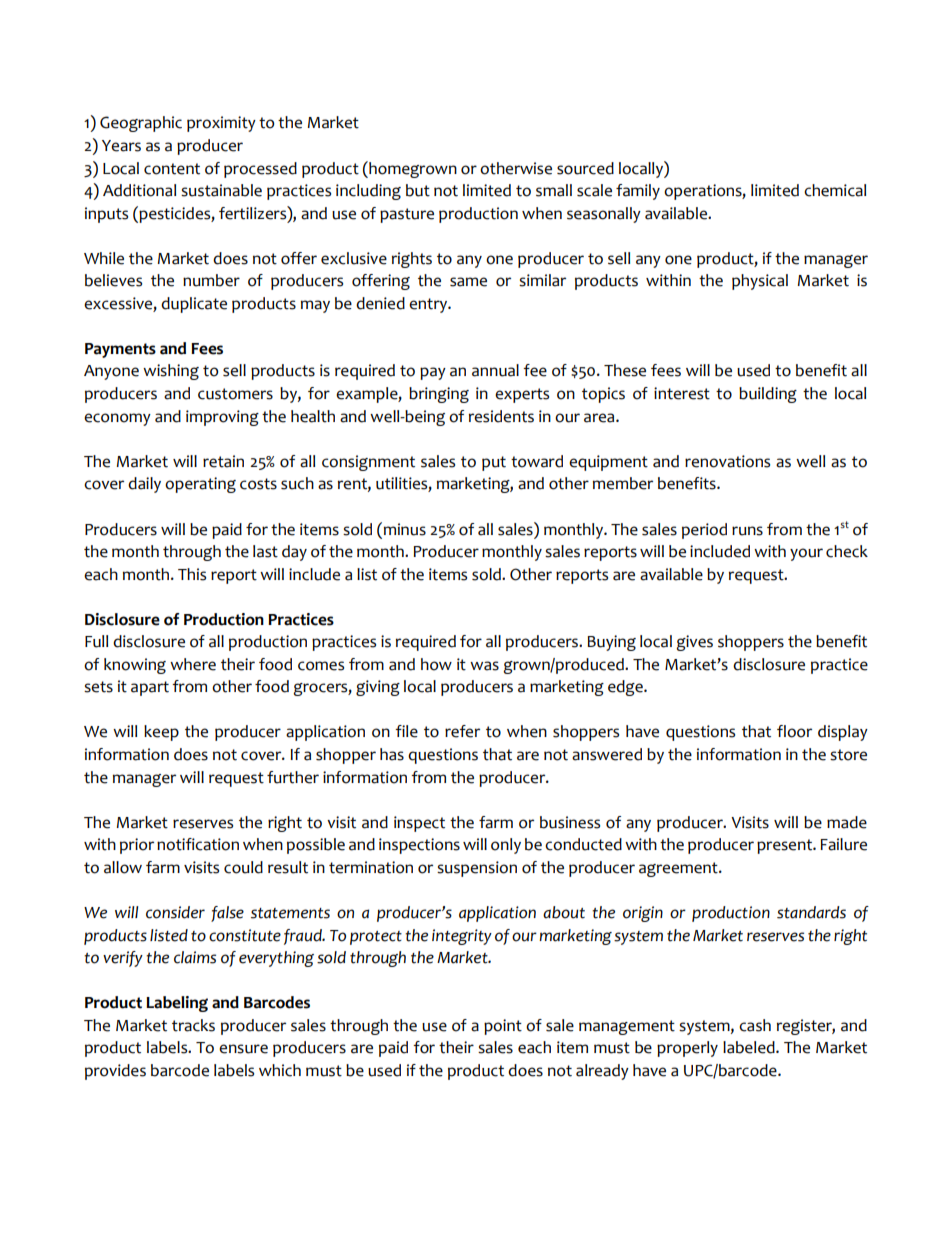  What do you see at coordinates (503, 1027) in the screenshot?
I see `point` at bounding box center [503, 1027].
